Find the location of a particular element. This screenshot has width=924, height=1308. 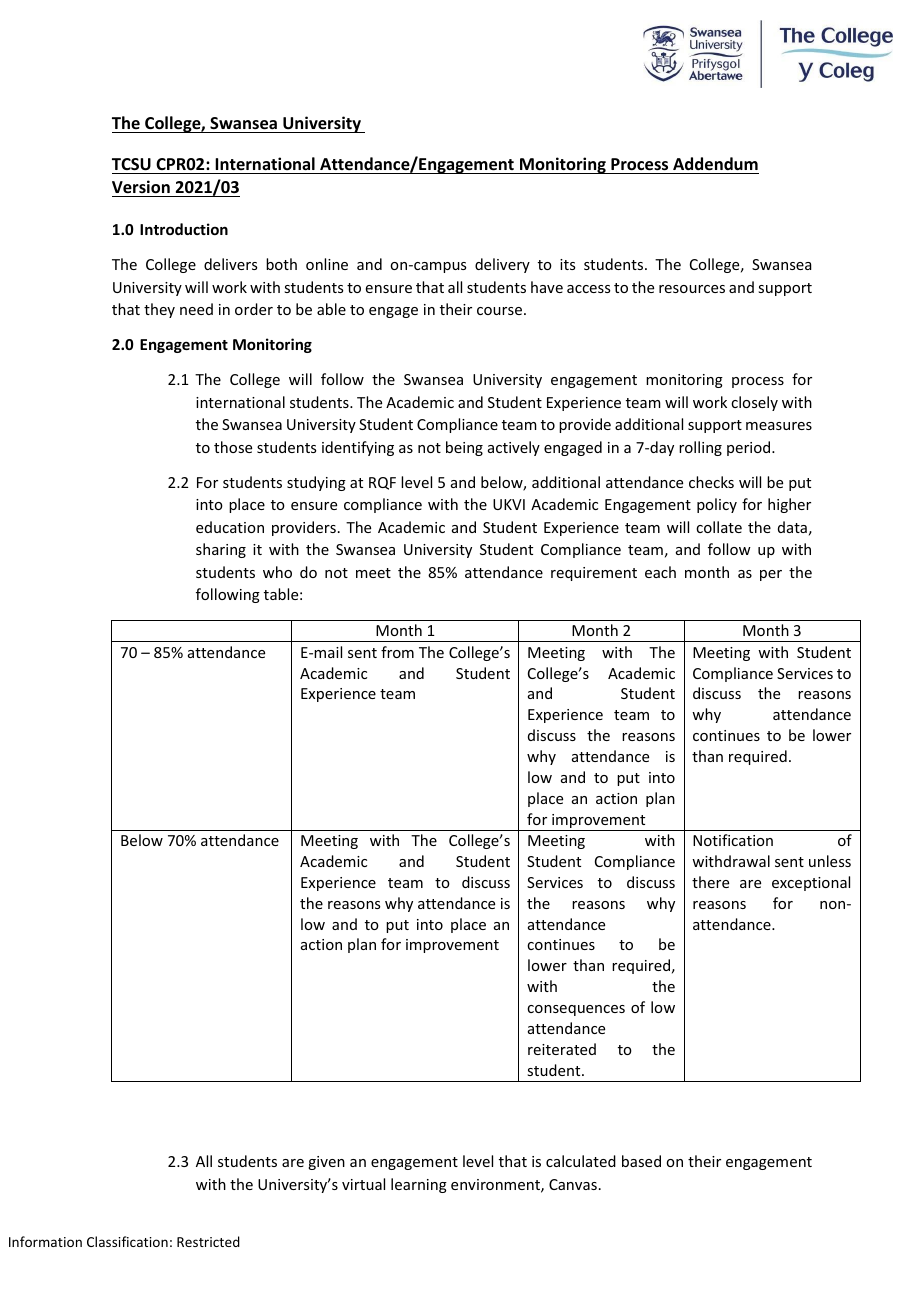

from is located at coordinates (397, 652).
